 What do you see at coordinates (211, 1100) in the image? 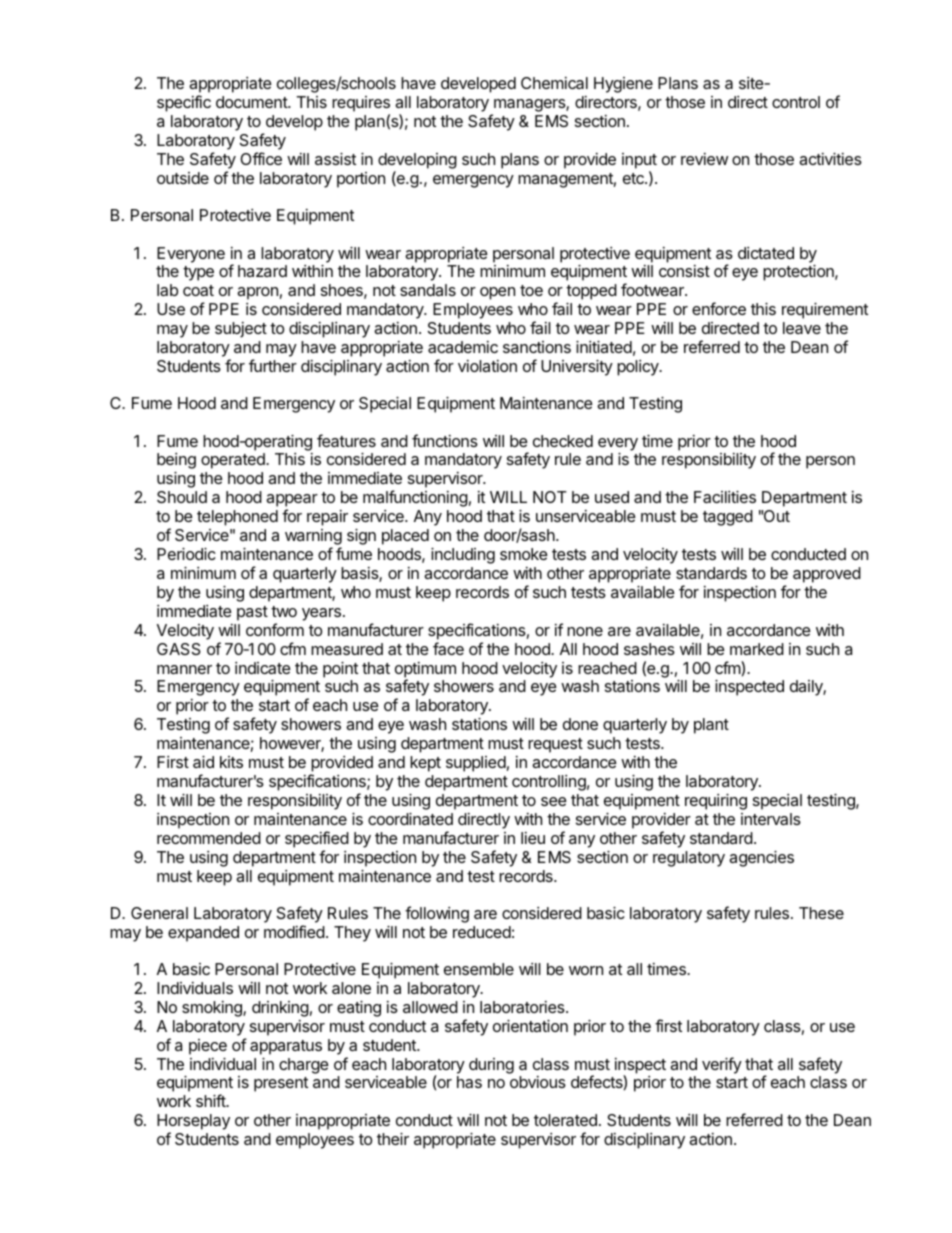
I see `shift` at bounding box center [211, 1100].
